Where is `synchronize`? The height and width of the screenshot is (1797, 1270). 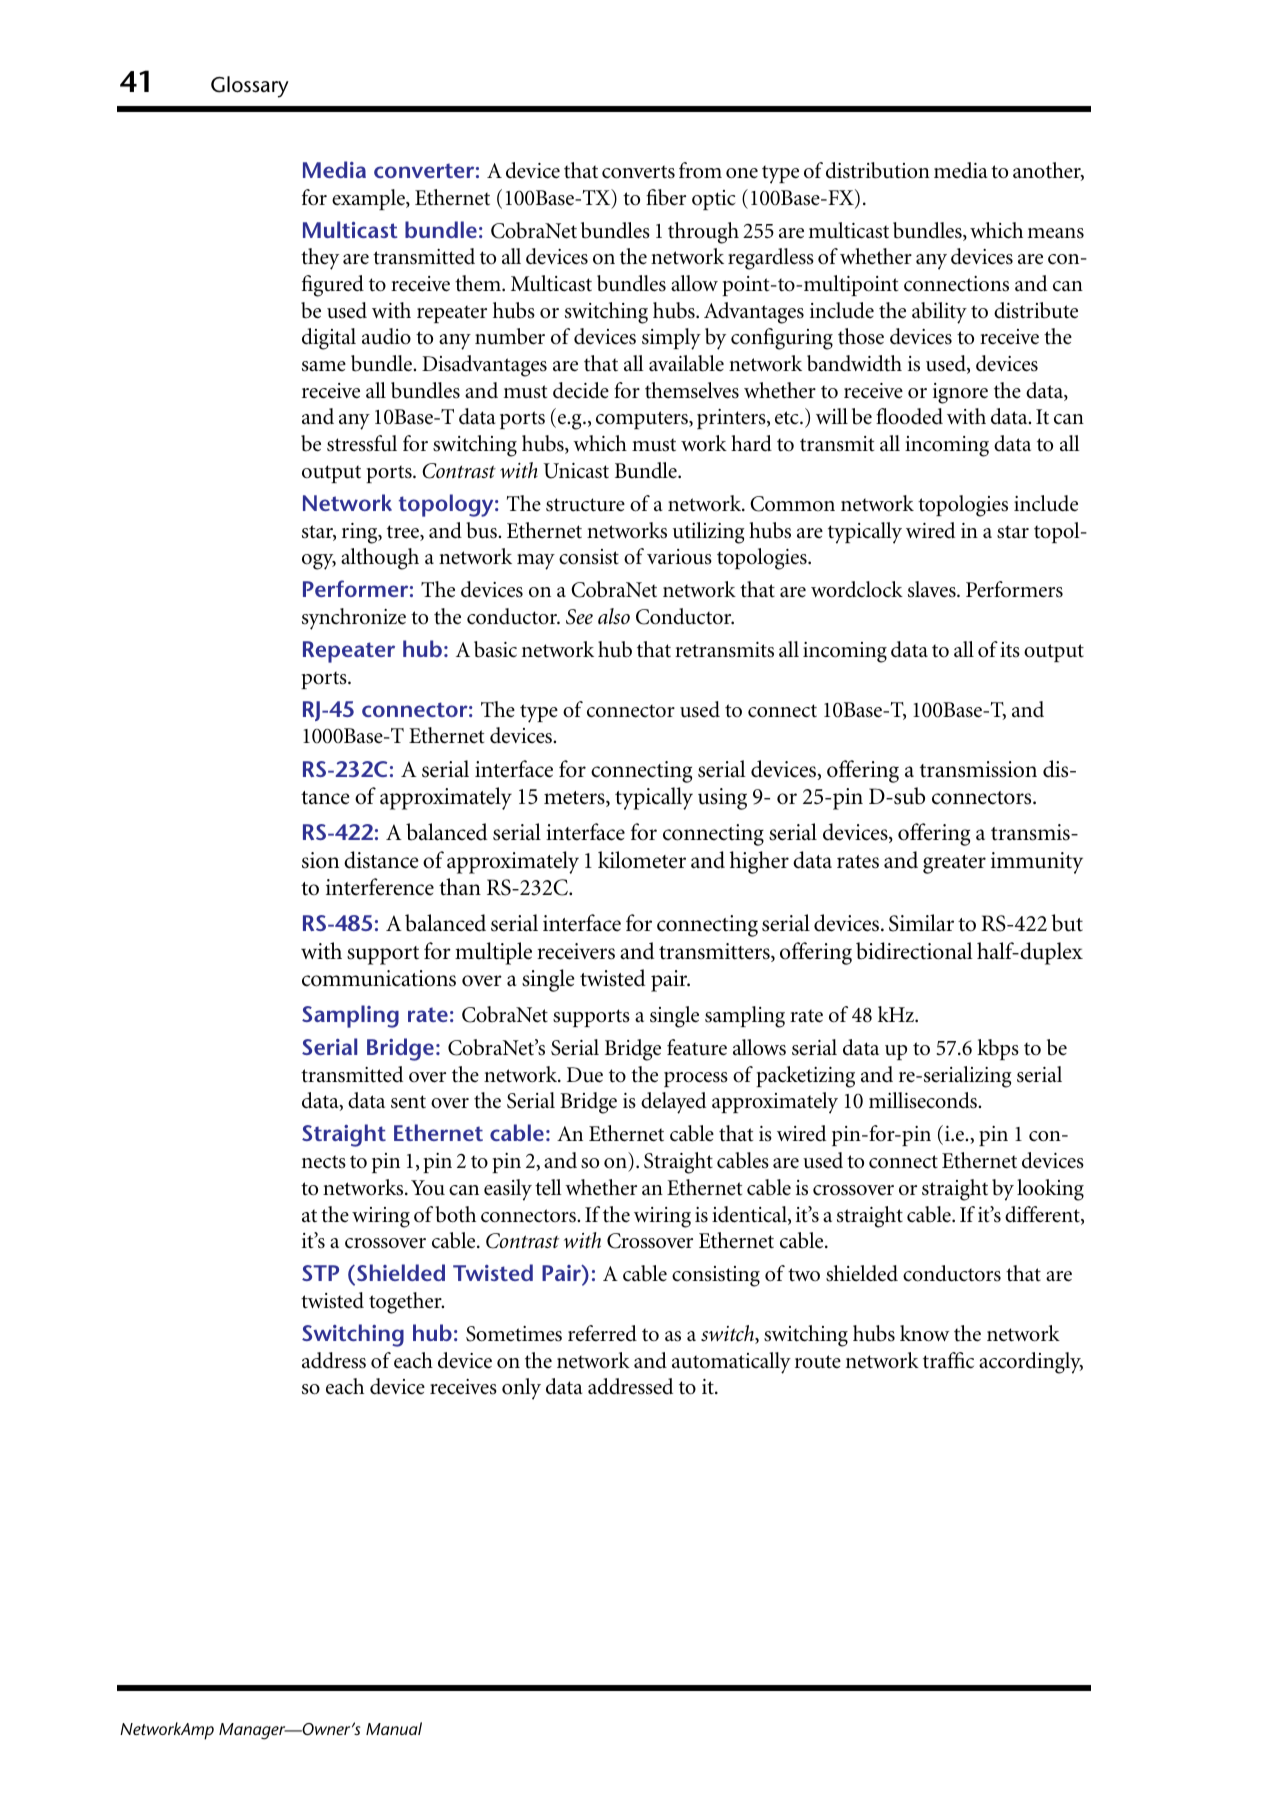 synchronize is located at coordinates (354, 619).
